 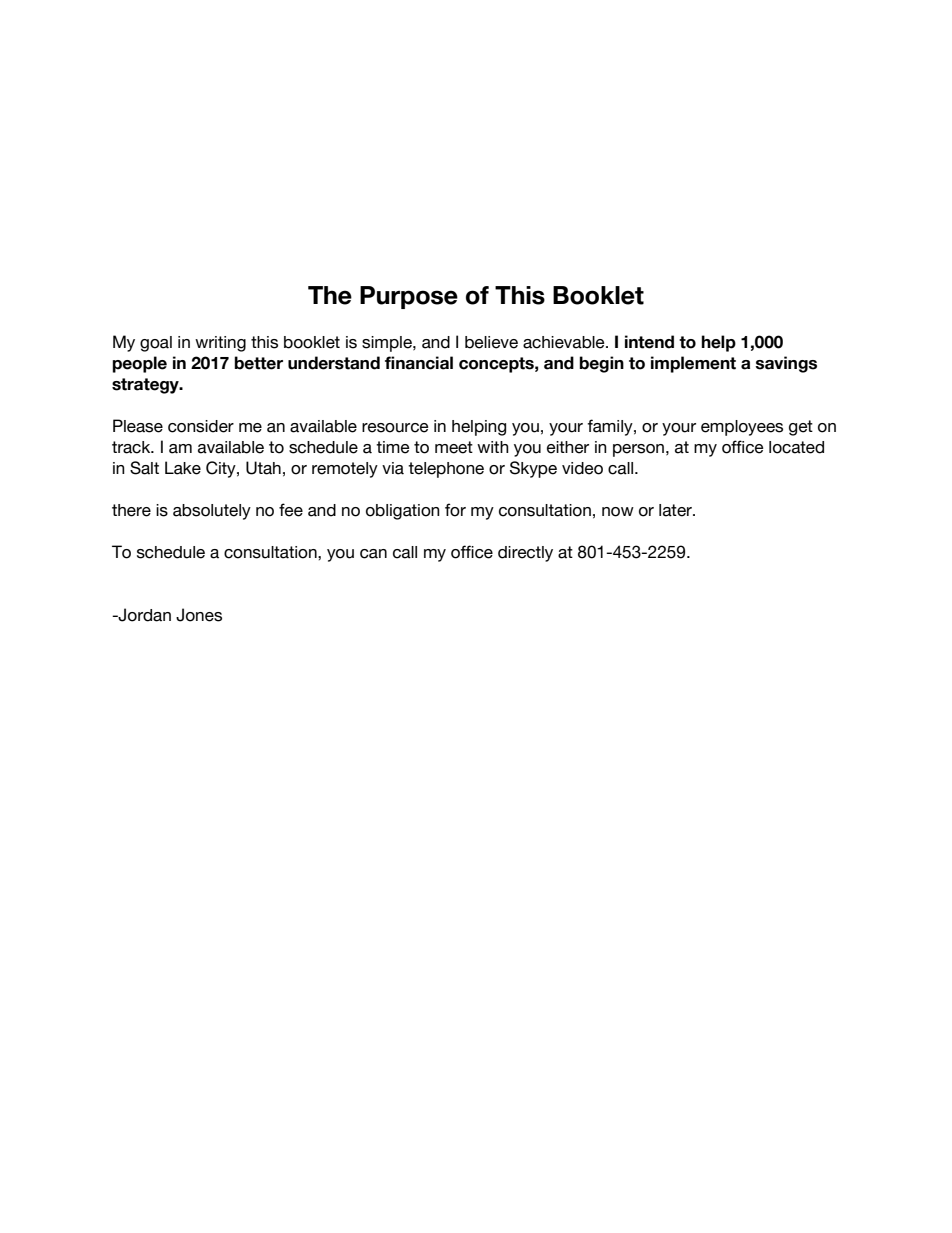 What do you see at coordinates (796, 447) in the page?
I see `located` at bounding box center [796, 447].
